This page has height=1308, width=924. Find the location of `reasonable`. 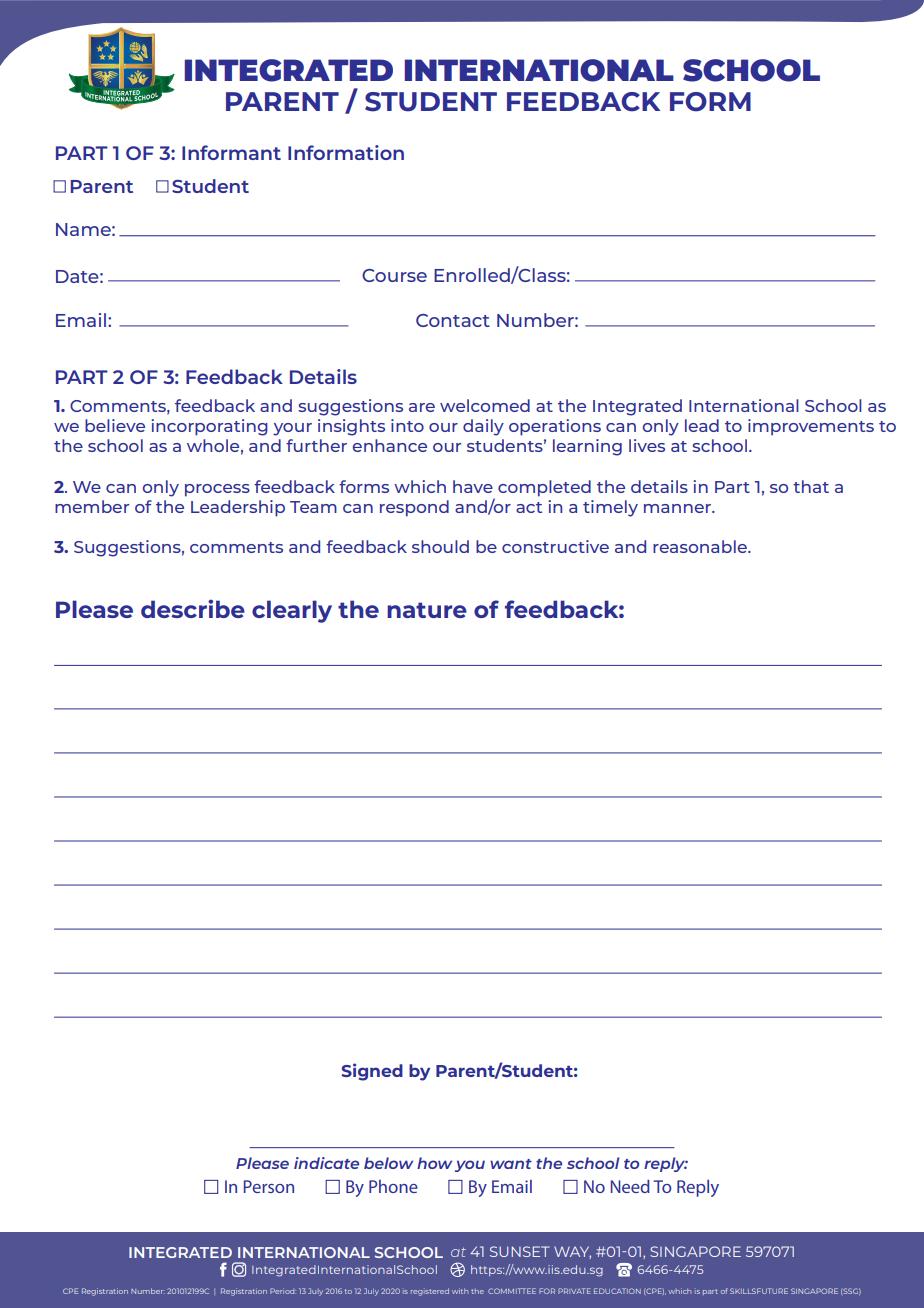

reasonable is located at coordinates (701, 546).
